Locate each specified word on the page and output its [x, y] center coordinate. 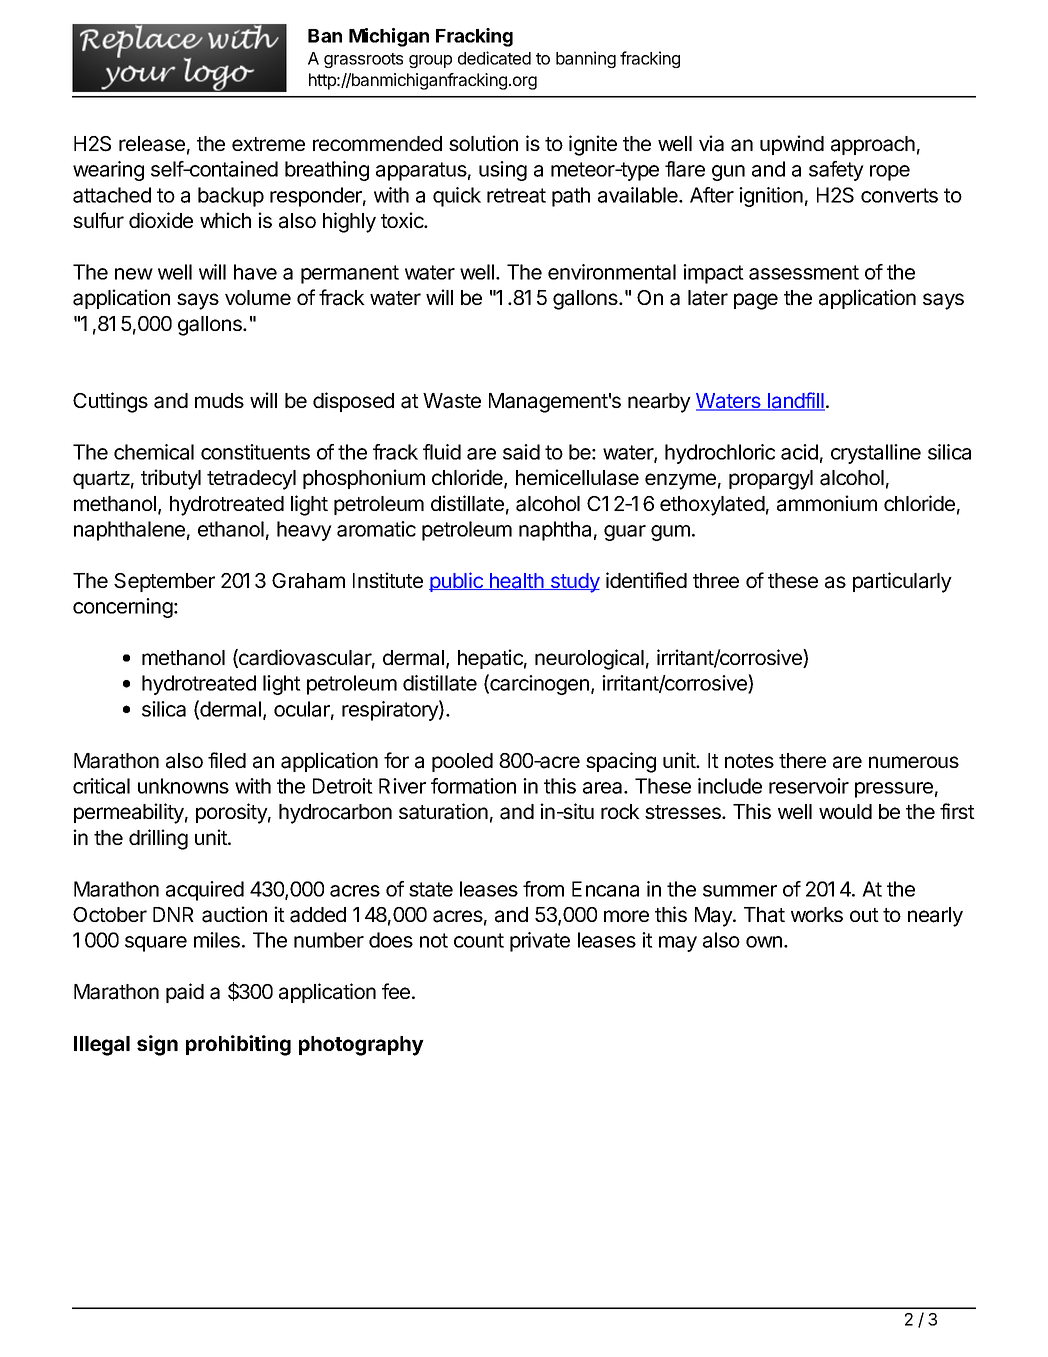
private [540, 942]
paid [185, 993]
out [864, 915]
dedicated [494, 58]
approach [873, 145]
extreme [268, 144]
